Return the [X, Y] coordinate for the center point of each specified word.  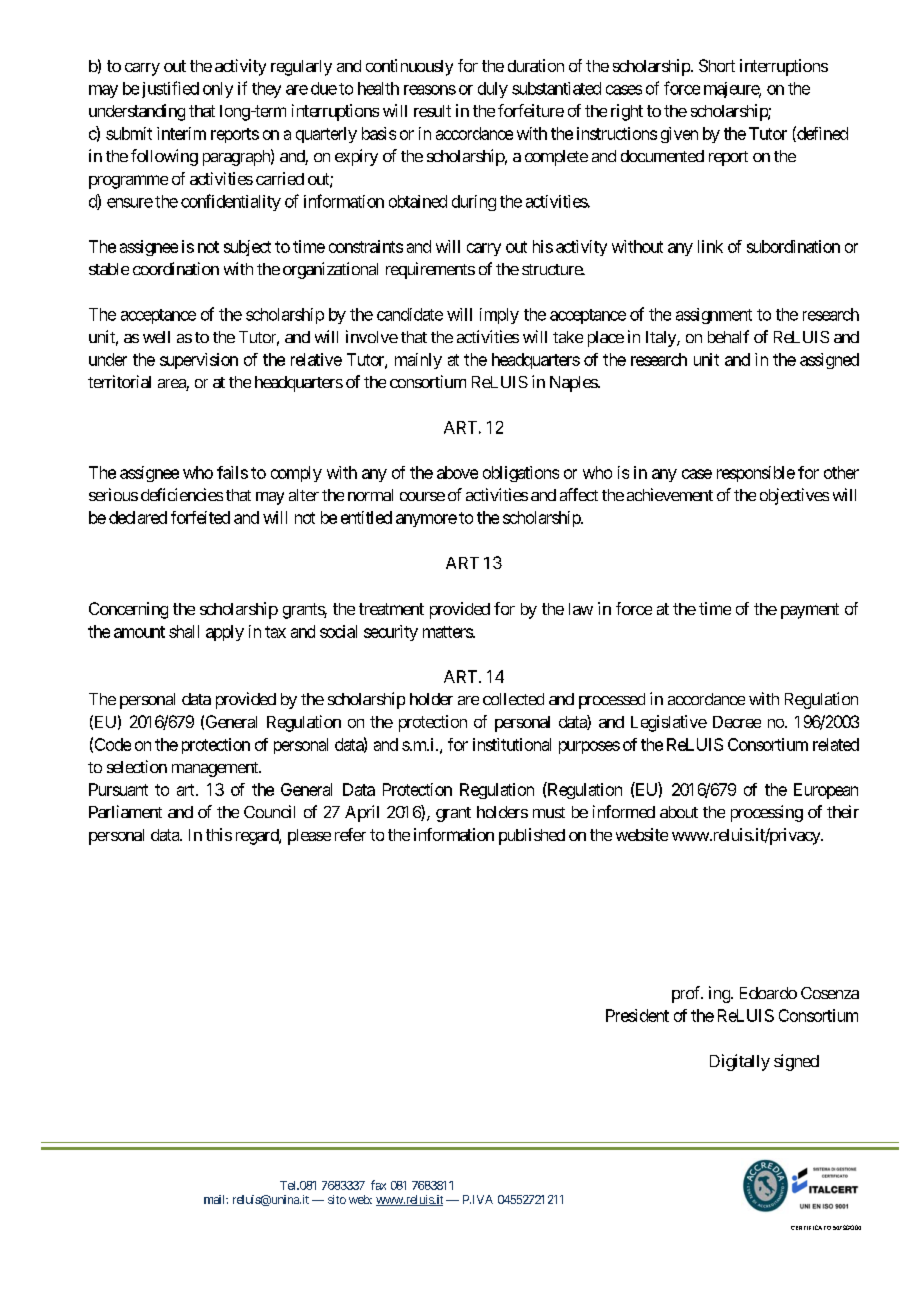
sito [337, 1199]
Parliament [125, 811]
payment [810, 611]
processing [767, 813]
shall [184, 631]
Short [717, 65]
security [391, 633]
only [218, 90]
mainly [418, 361]
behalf [728, 336]
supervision [199, 361]
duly [493, 90]
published [532, 836]
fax [378, 1185]
